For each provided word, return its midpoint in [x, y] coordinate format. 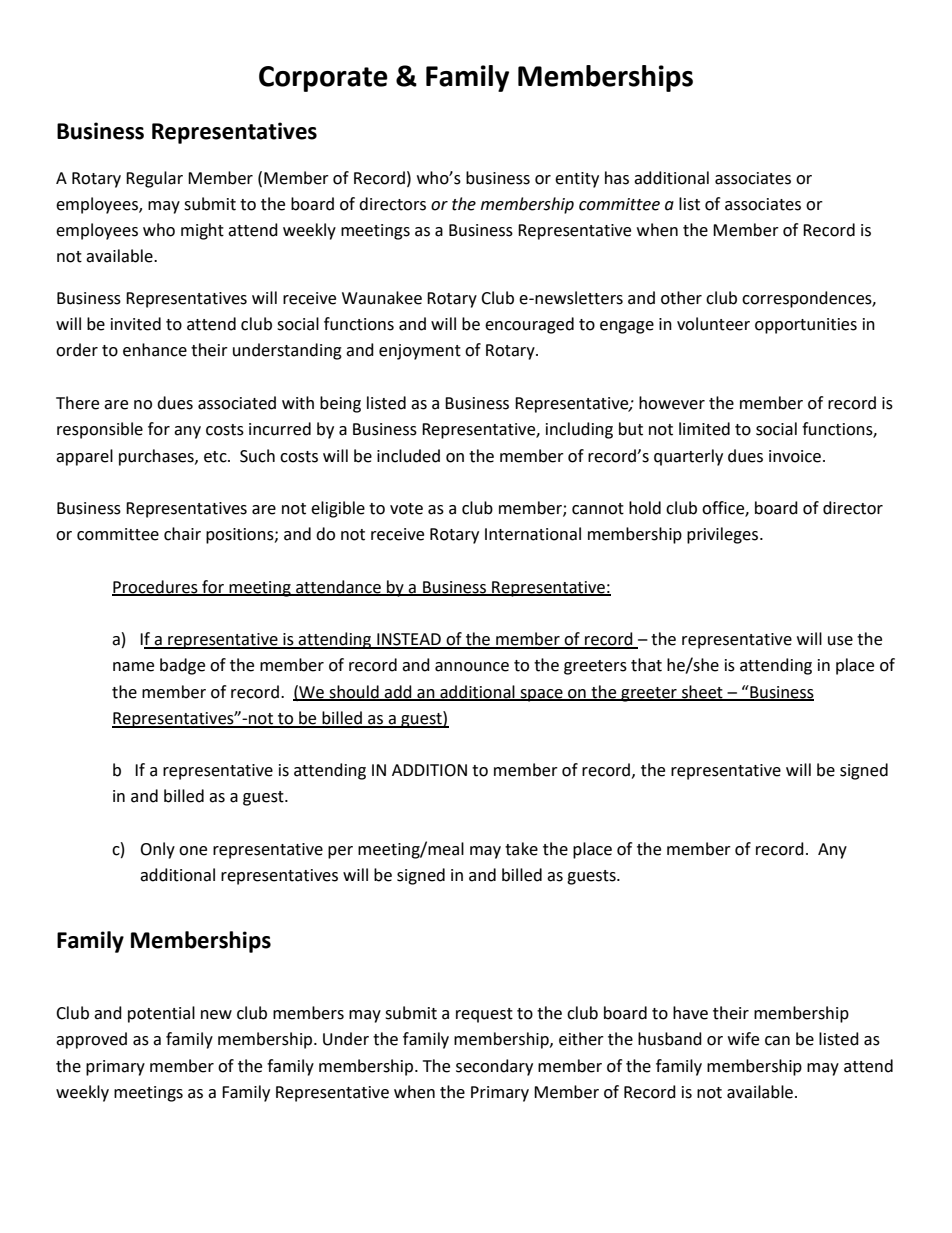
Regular [154, 179]
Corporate [323, 79]
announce [472, 667]
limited [704, 429]
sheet [702, 692]
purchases [157, 457]
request [484, 1015]
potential [161, 1014]
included [408, 456]
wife [743, 1039]
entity [577, 180]
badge [182, 666]
